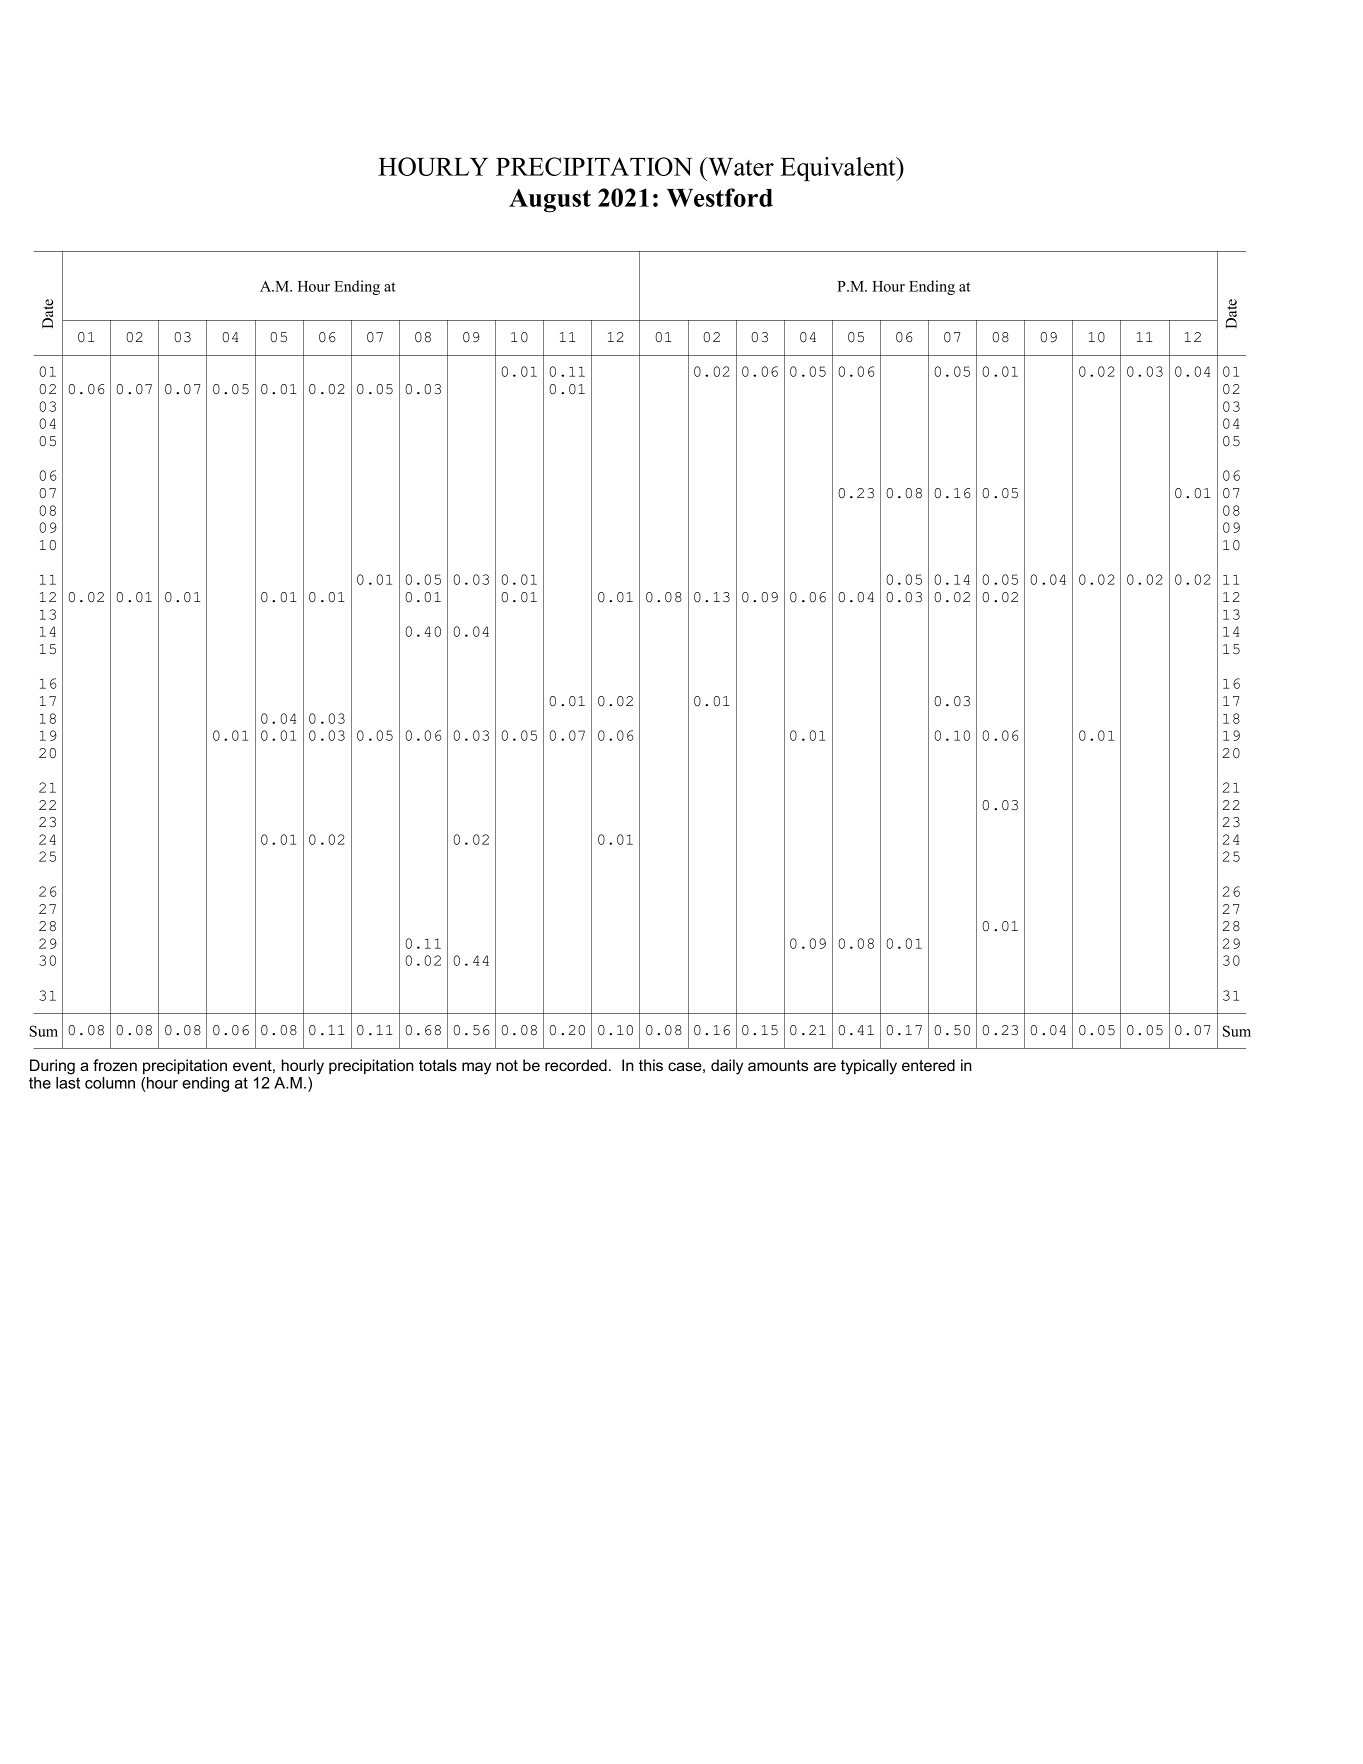 This screenshot has height=1764, width=1363. I want to click on column, so click(110, 1083).
